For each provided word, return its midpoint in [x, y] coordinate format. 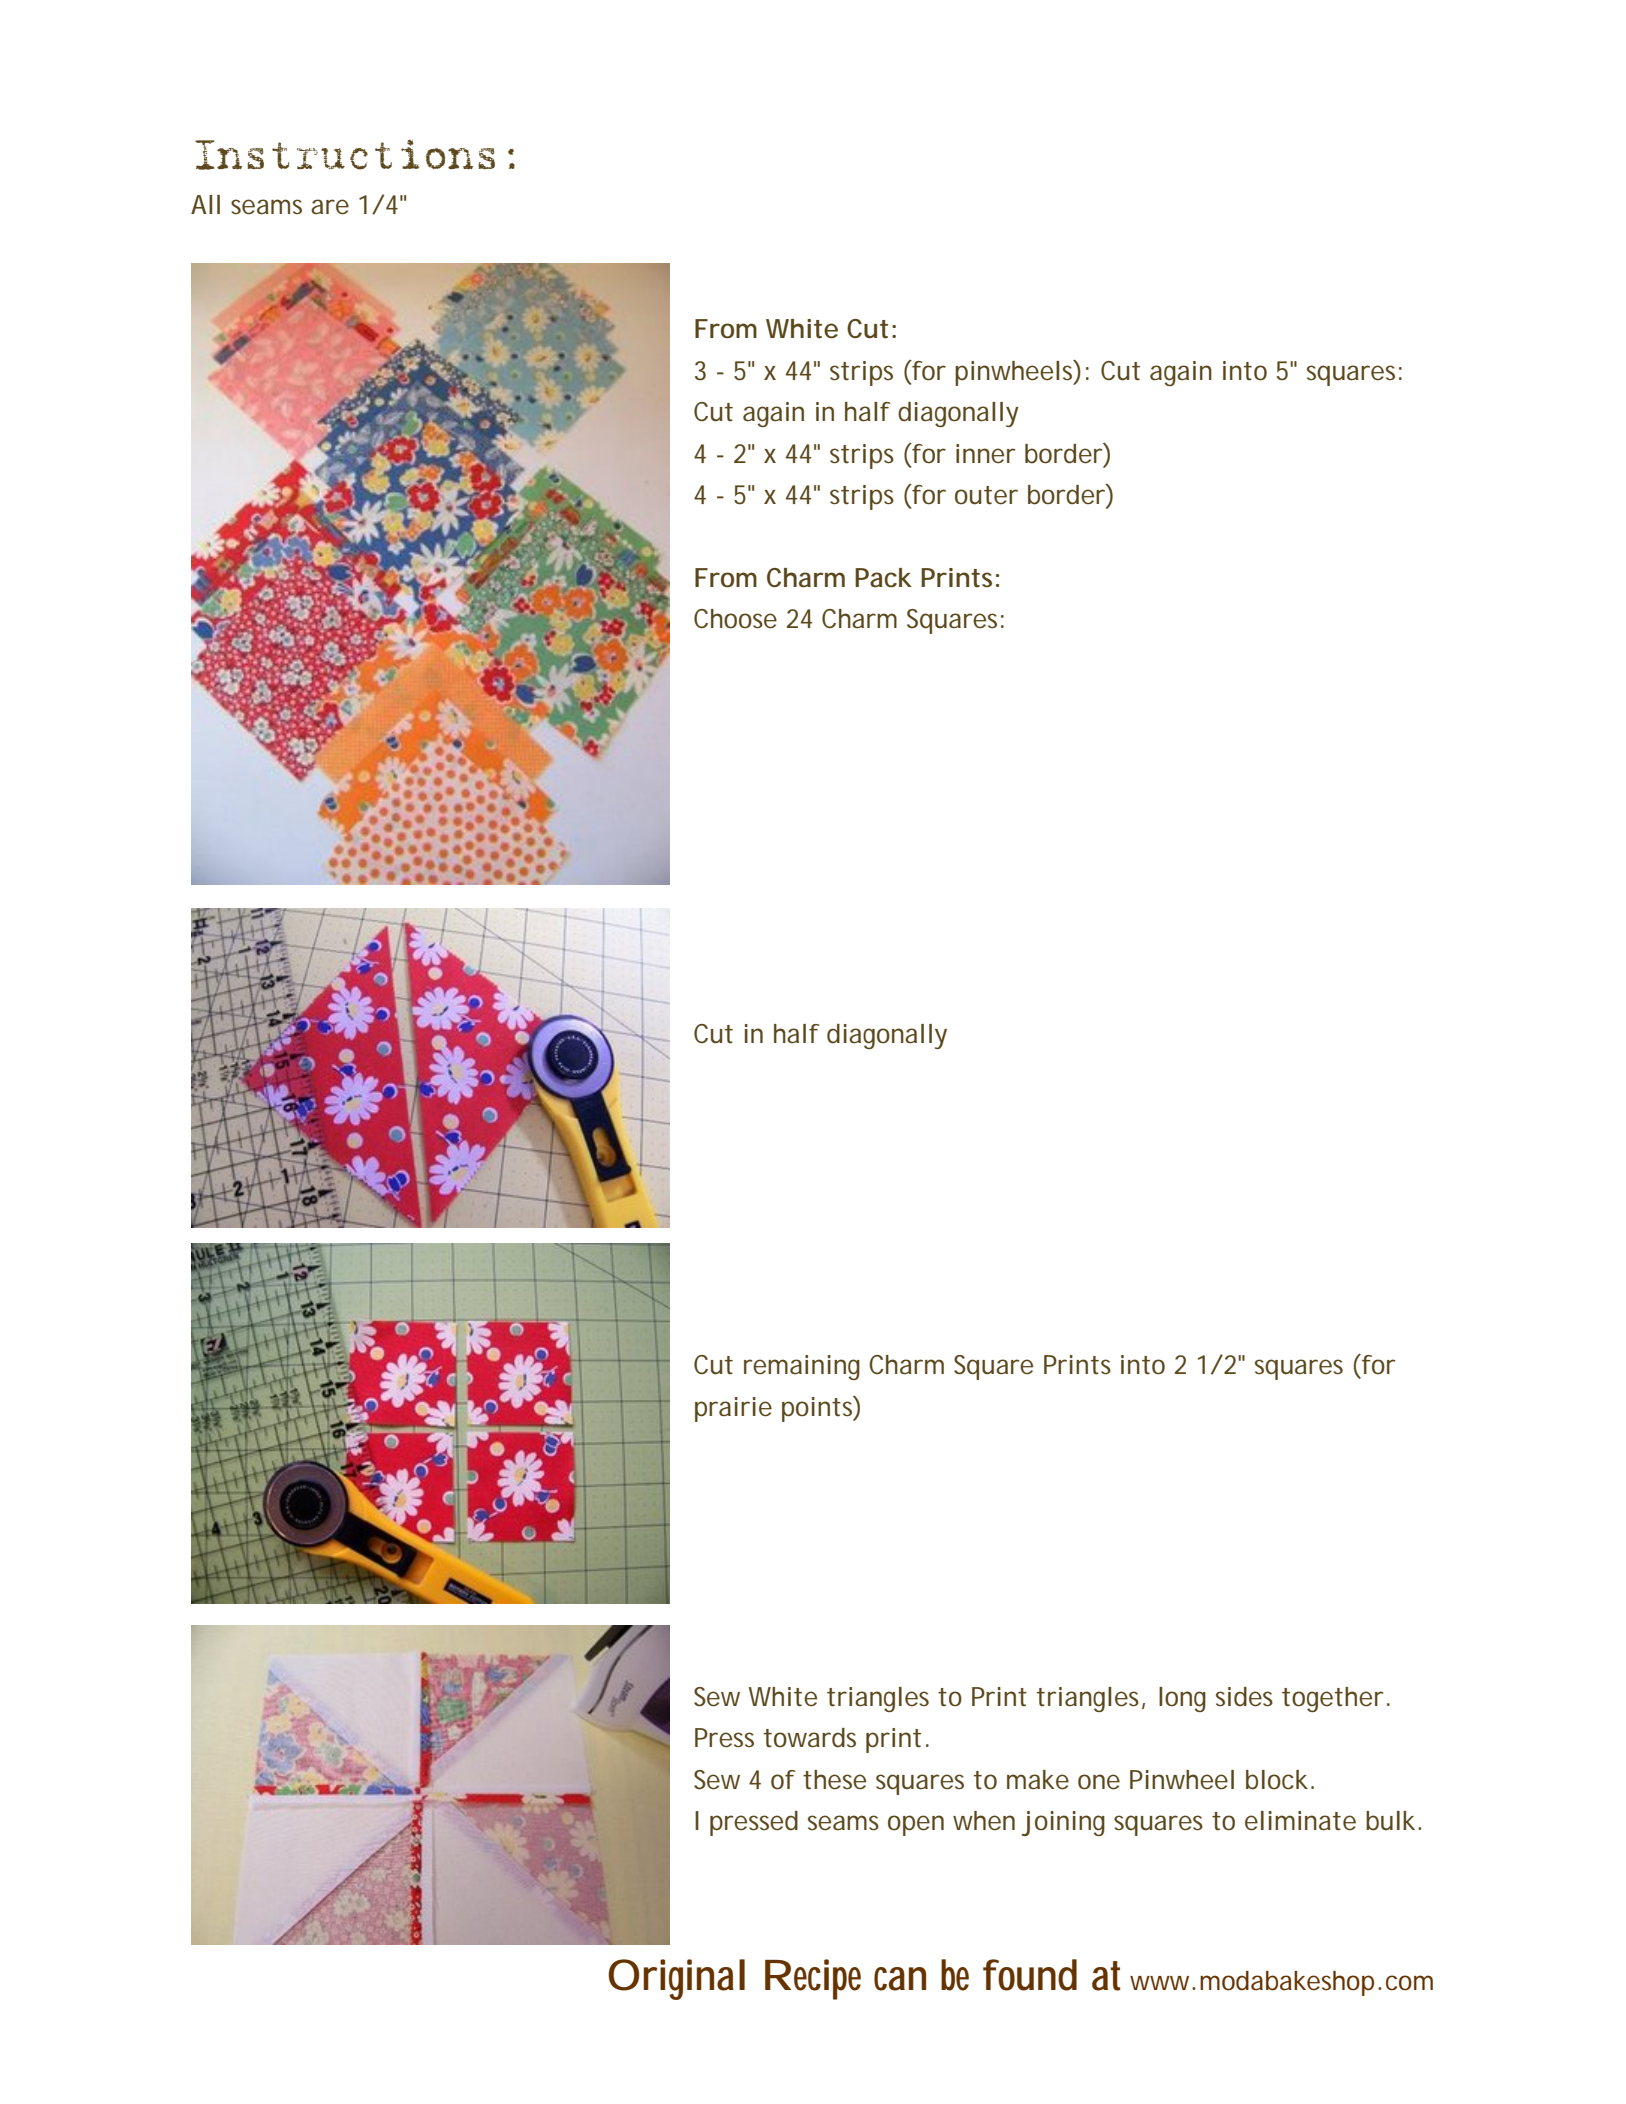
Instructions [345, 155]
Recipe [813, 1979]
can [900, 1979]
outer [986, 495]
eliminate [1300, 1821]
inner [985, 454]
